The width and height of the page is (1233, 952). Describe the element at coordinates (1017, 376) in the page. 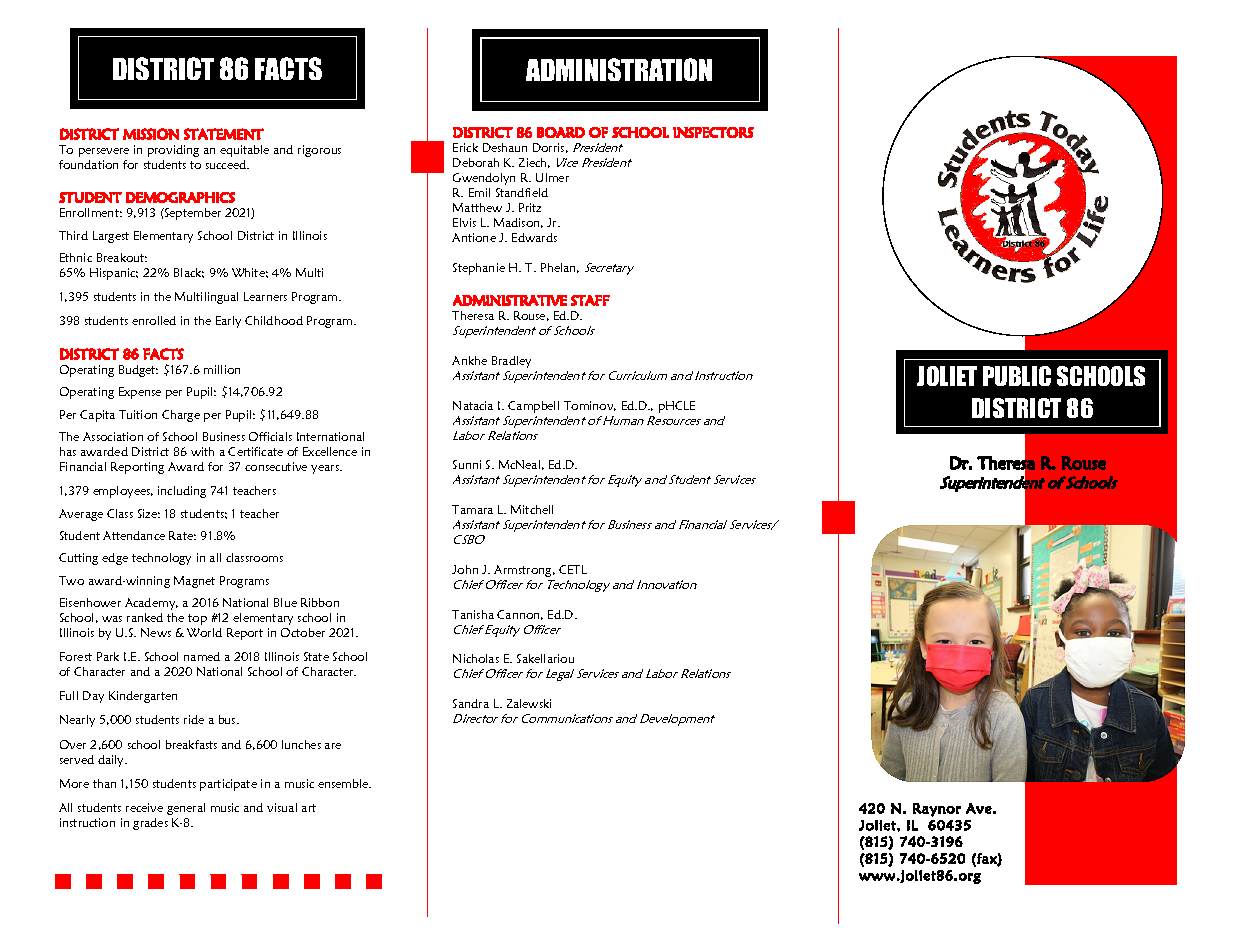

I see `PUBLIC` at that location.
